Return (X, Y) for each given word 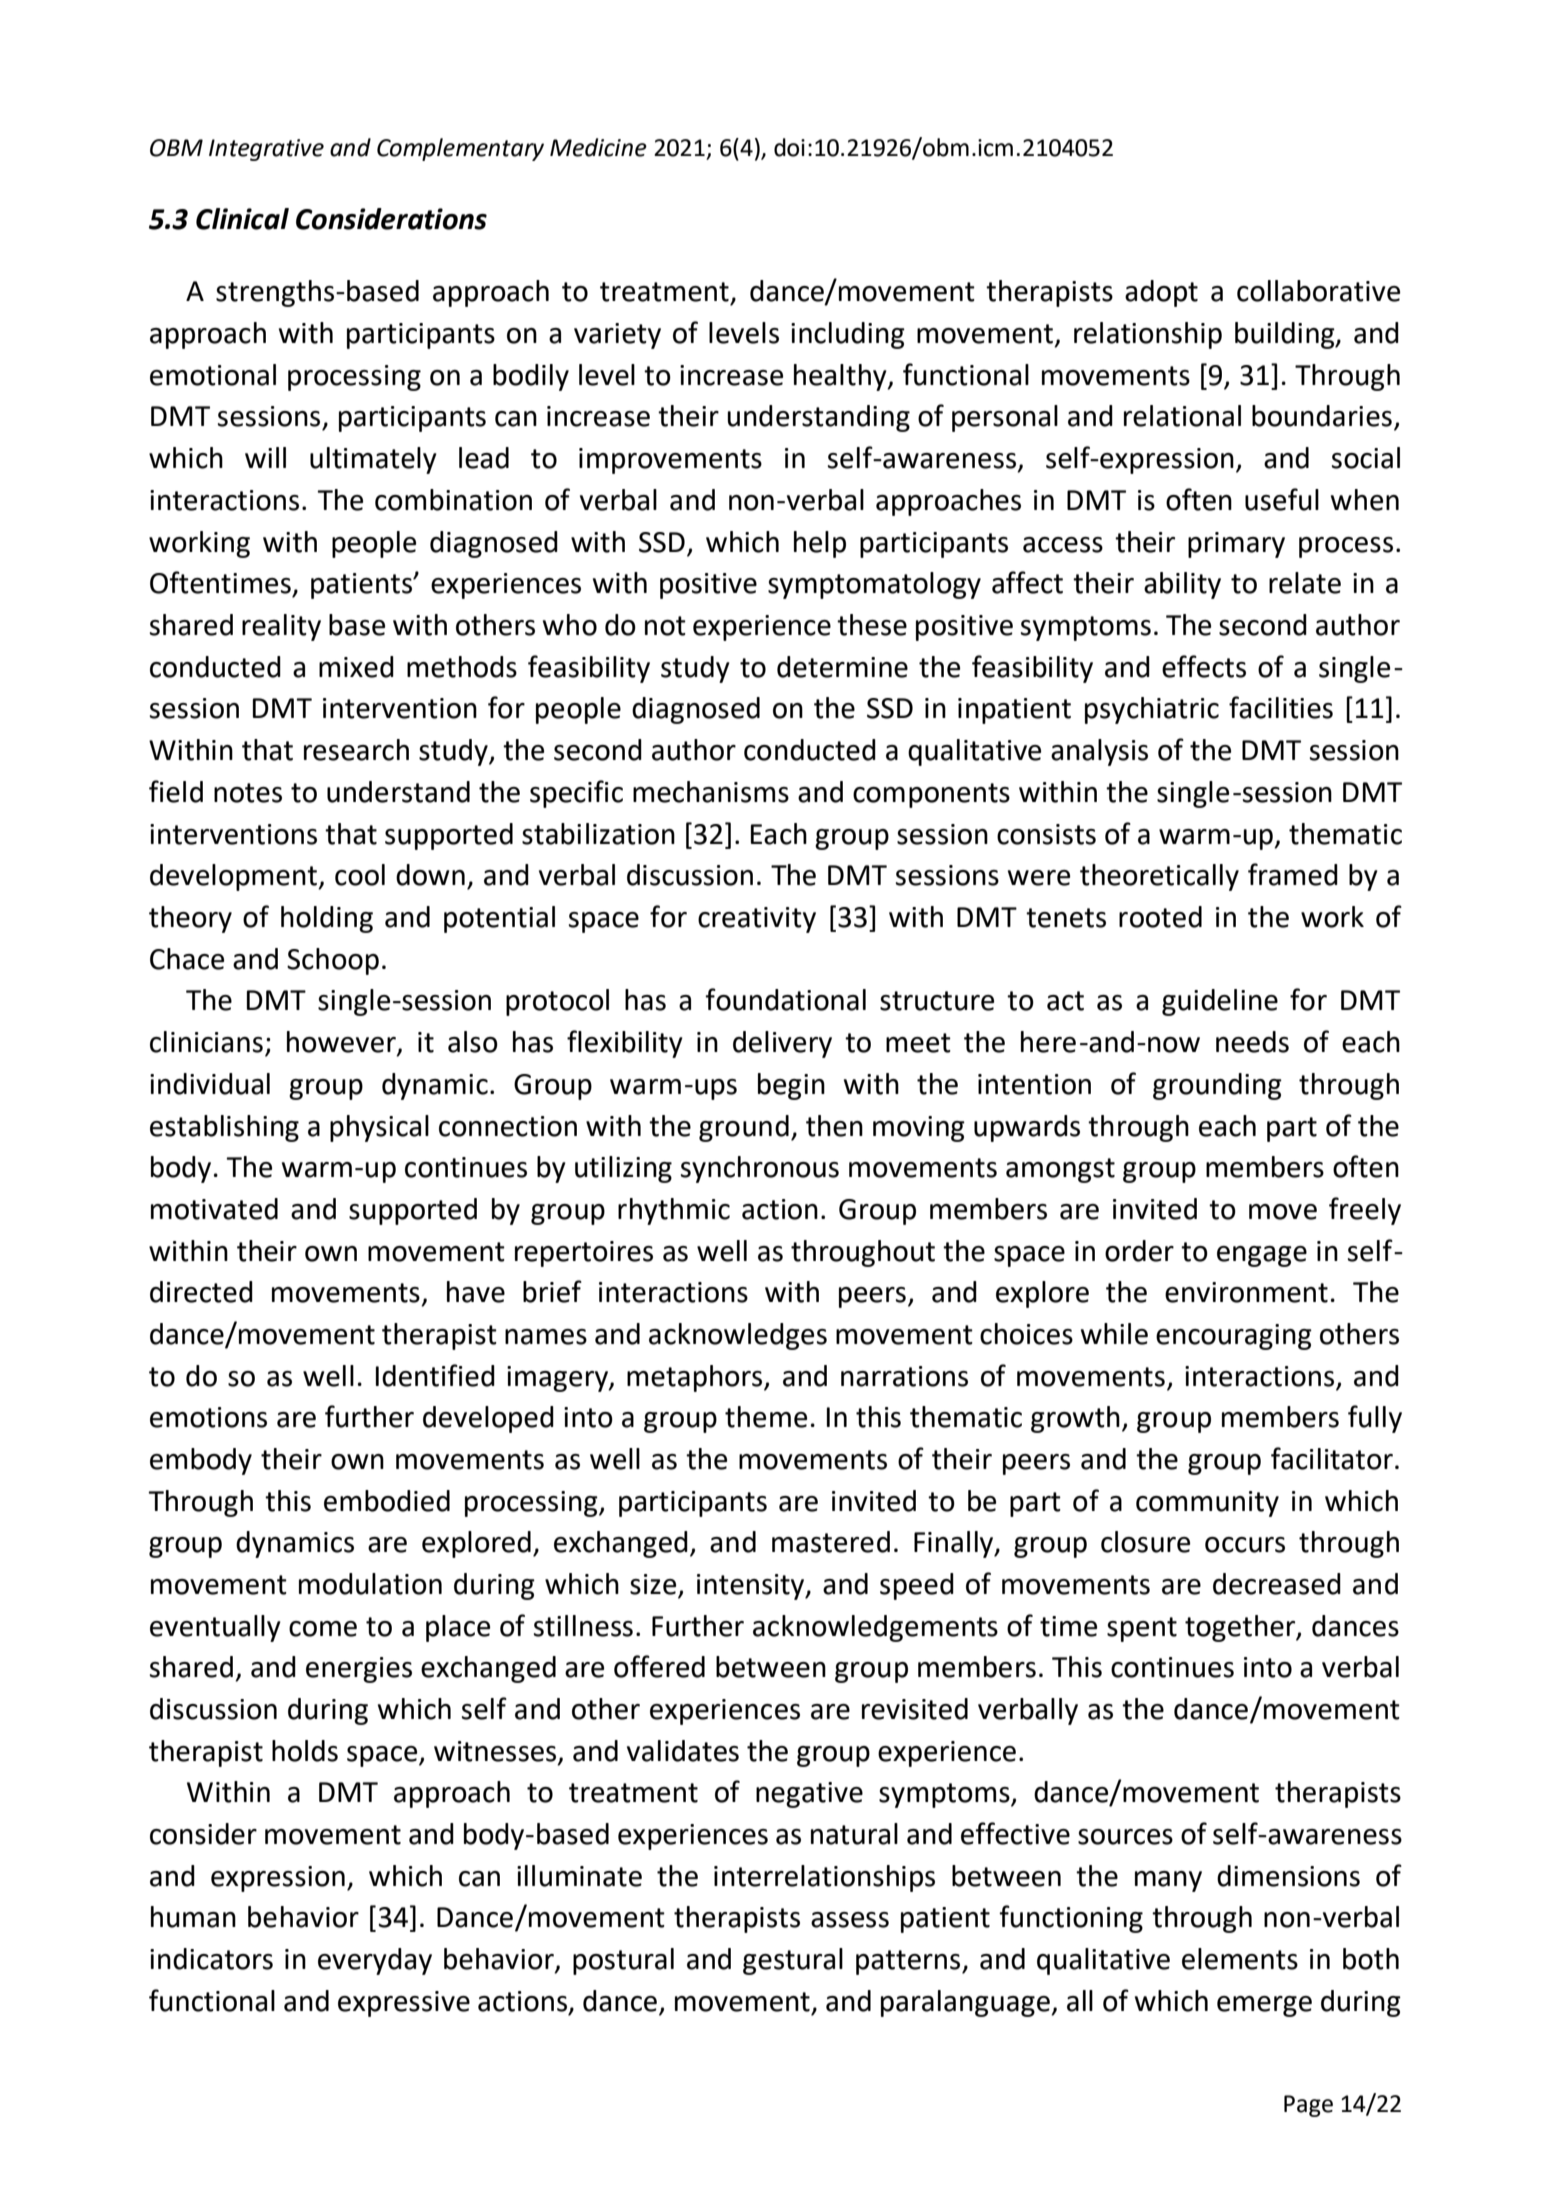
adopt (1161, 293)
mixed (356, 667)
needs (1252, 1042)
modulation (370, 1584)
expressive (404, 2004)
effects (1204, 666)
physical (379, 1128)
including (848, 335)
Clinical (242, 219)
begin (791, 1086)
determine (842, 667)
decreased (1277, 1584)
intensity (752, 1587)
